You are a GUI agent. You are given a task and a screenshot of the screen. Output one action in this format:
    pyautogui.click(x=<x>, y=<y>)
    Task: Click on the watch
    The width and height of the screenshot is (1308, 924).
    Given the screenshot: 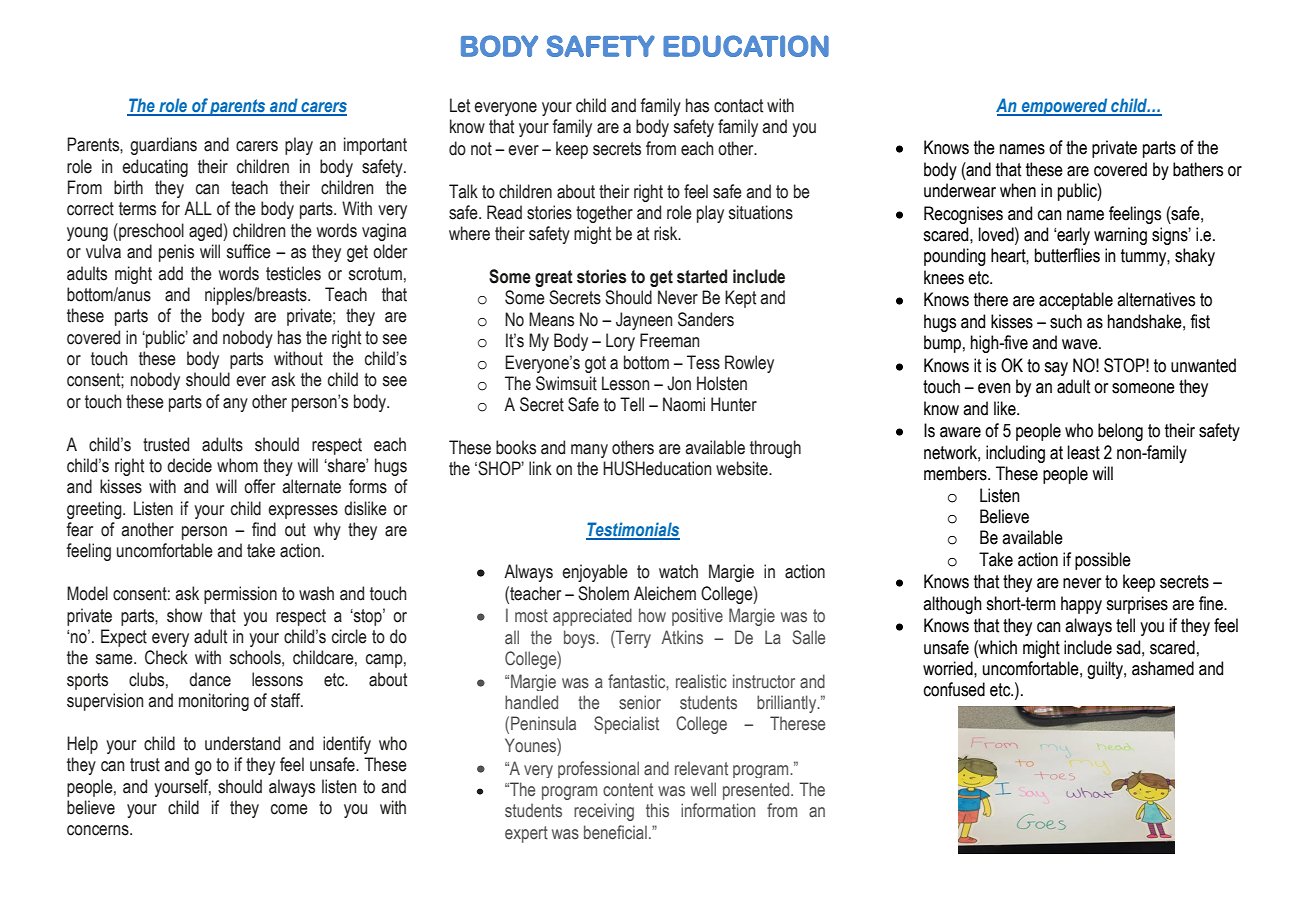 What is the action you would take?
    pyautogui.click(x=678, y=571)
